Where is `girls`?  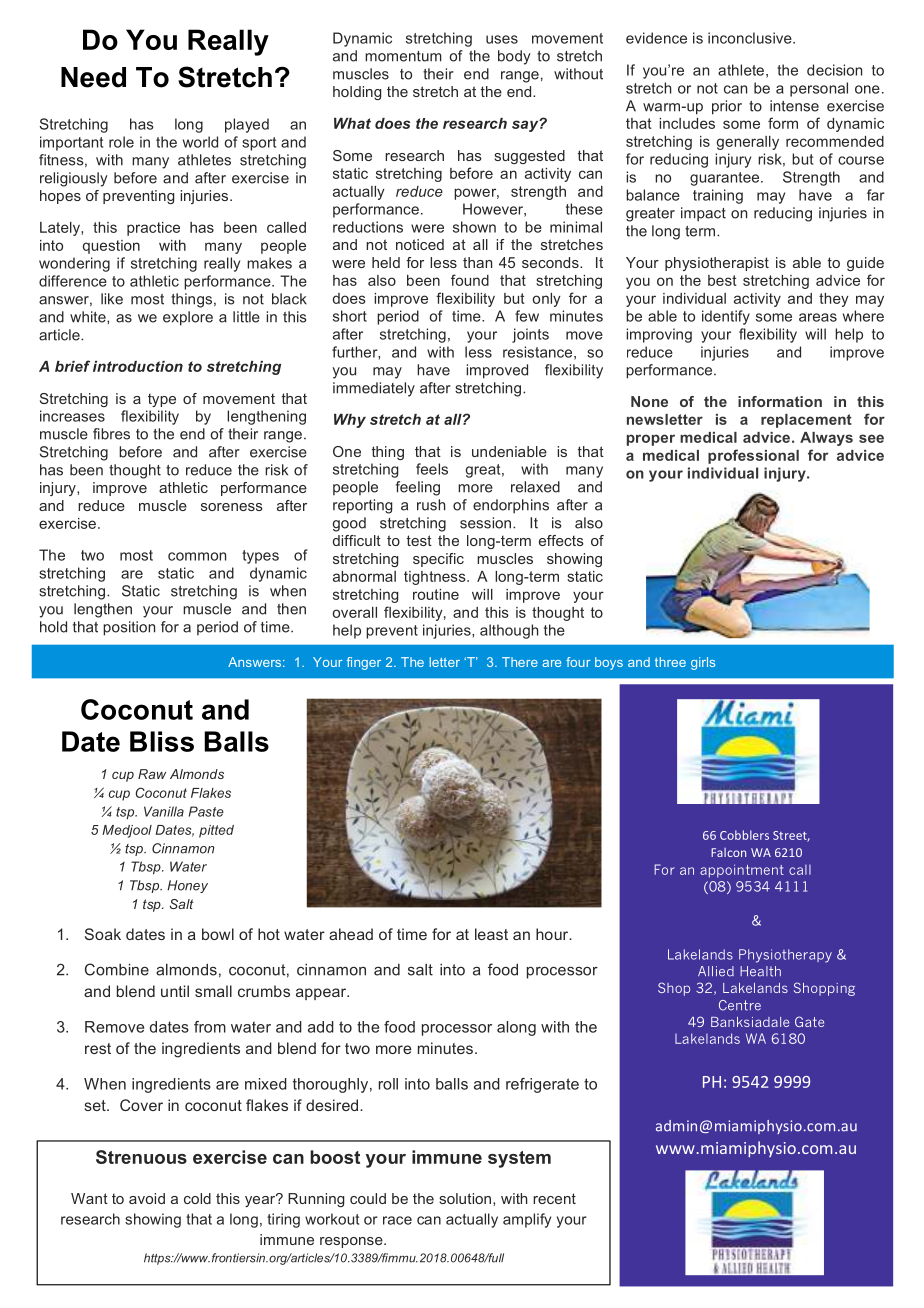
girls is located at coordinates (703, 663).
